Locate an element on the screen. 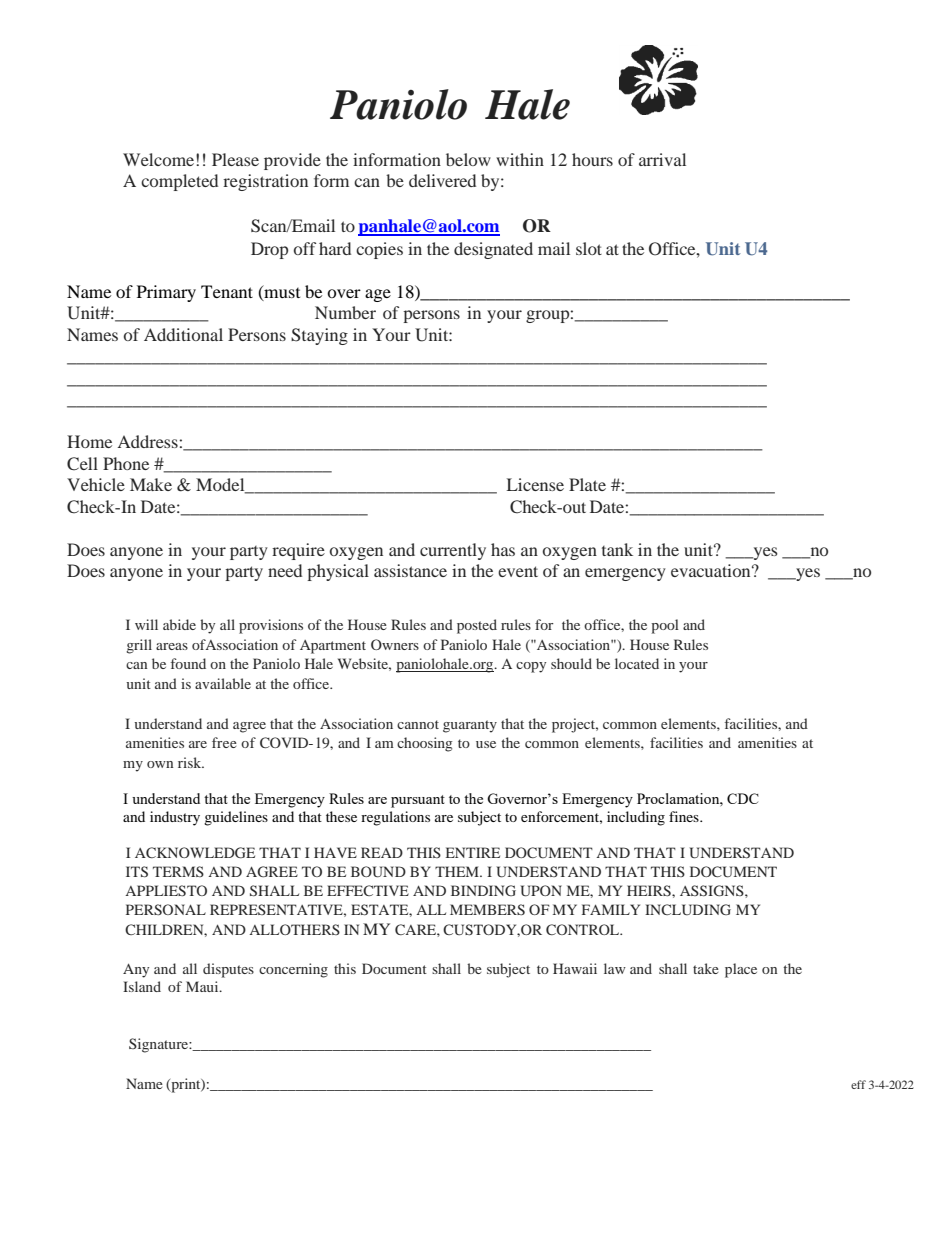  assistance is located at coordinates (410, 570).
